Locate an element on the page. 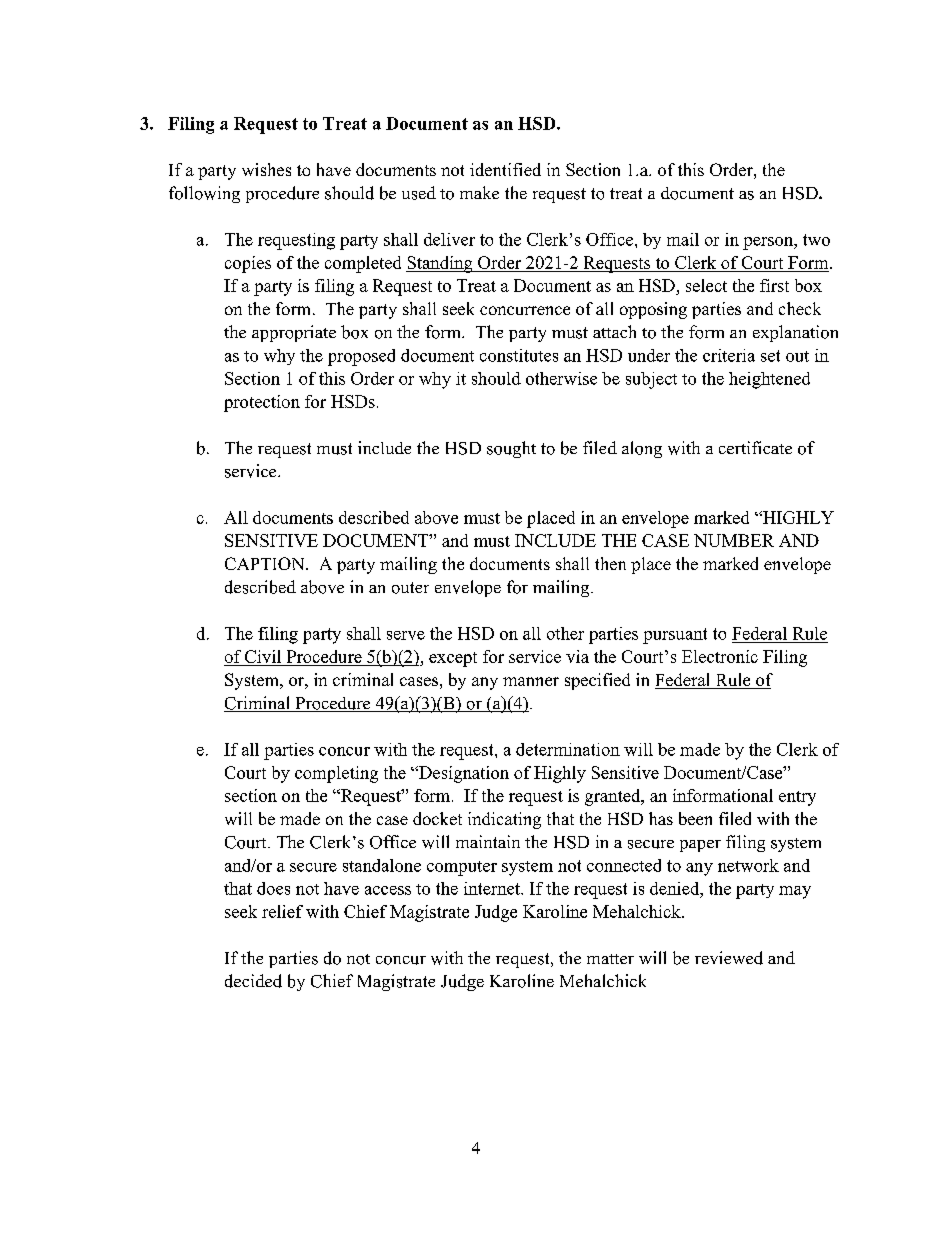 Image resolution: width=952 pixels, height=1233 pixels. select is located at coordinates (706, 285).
